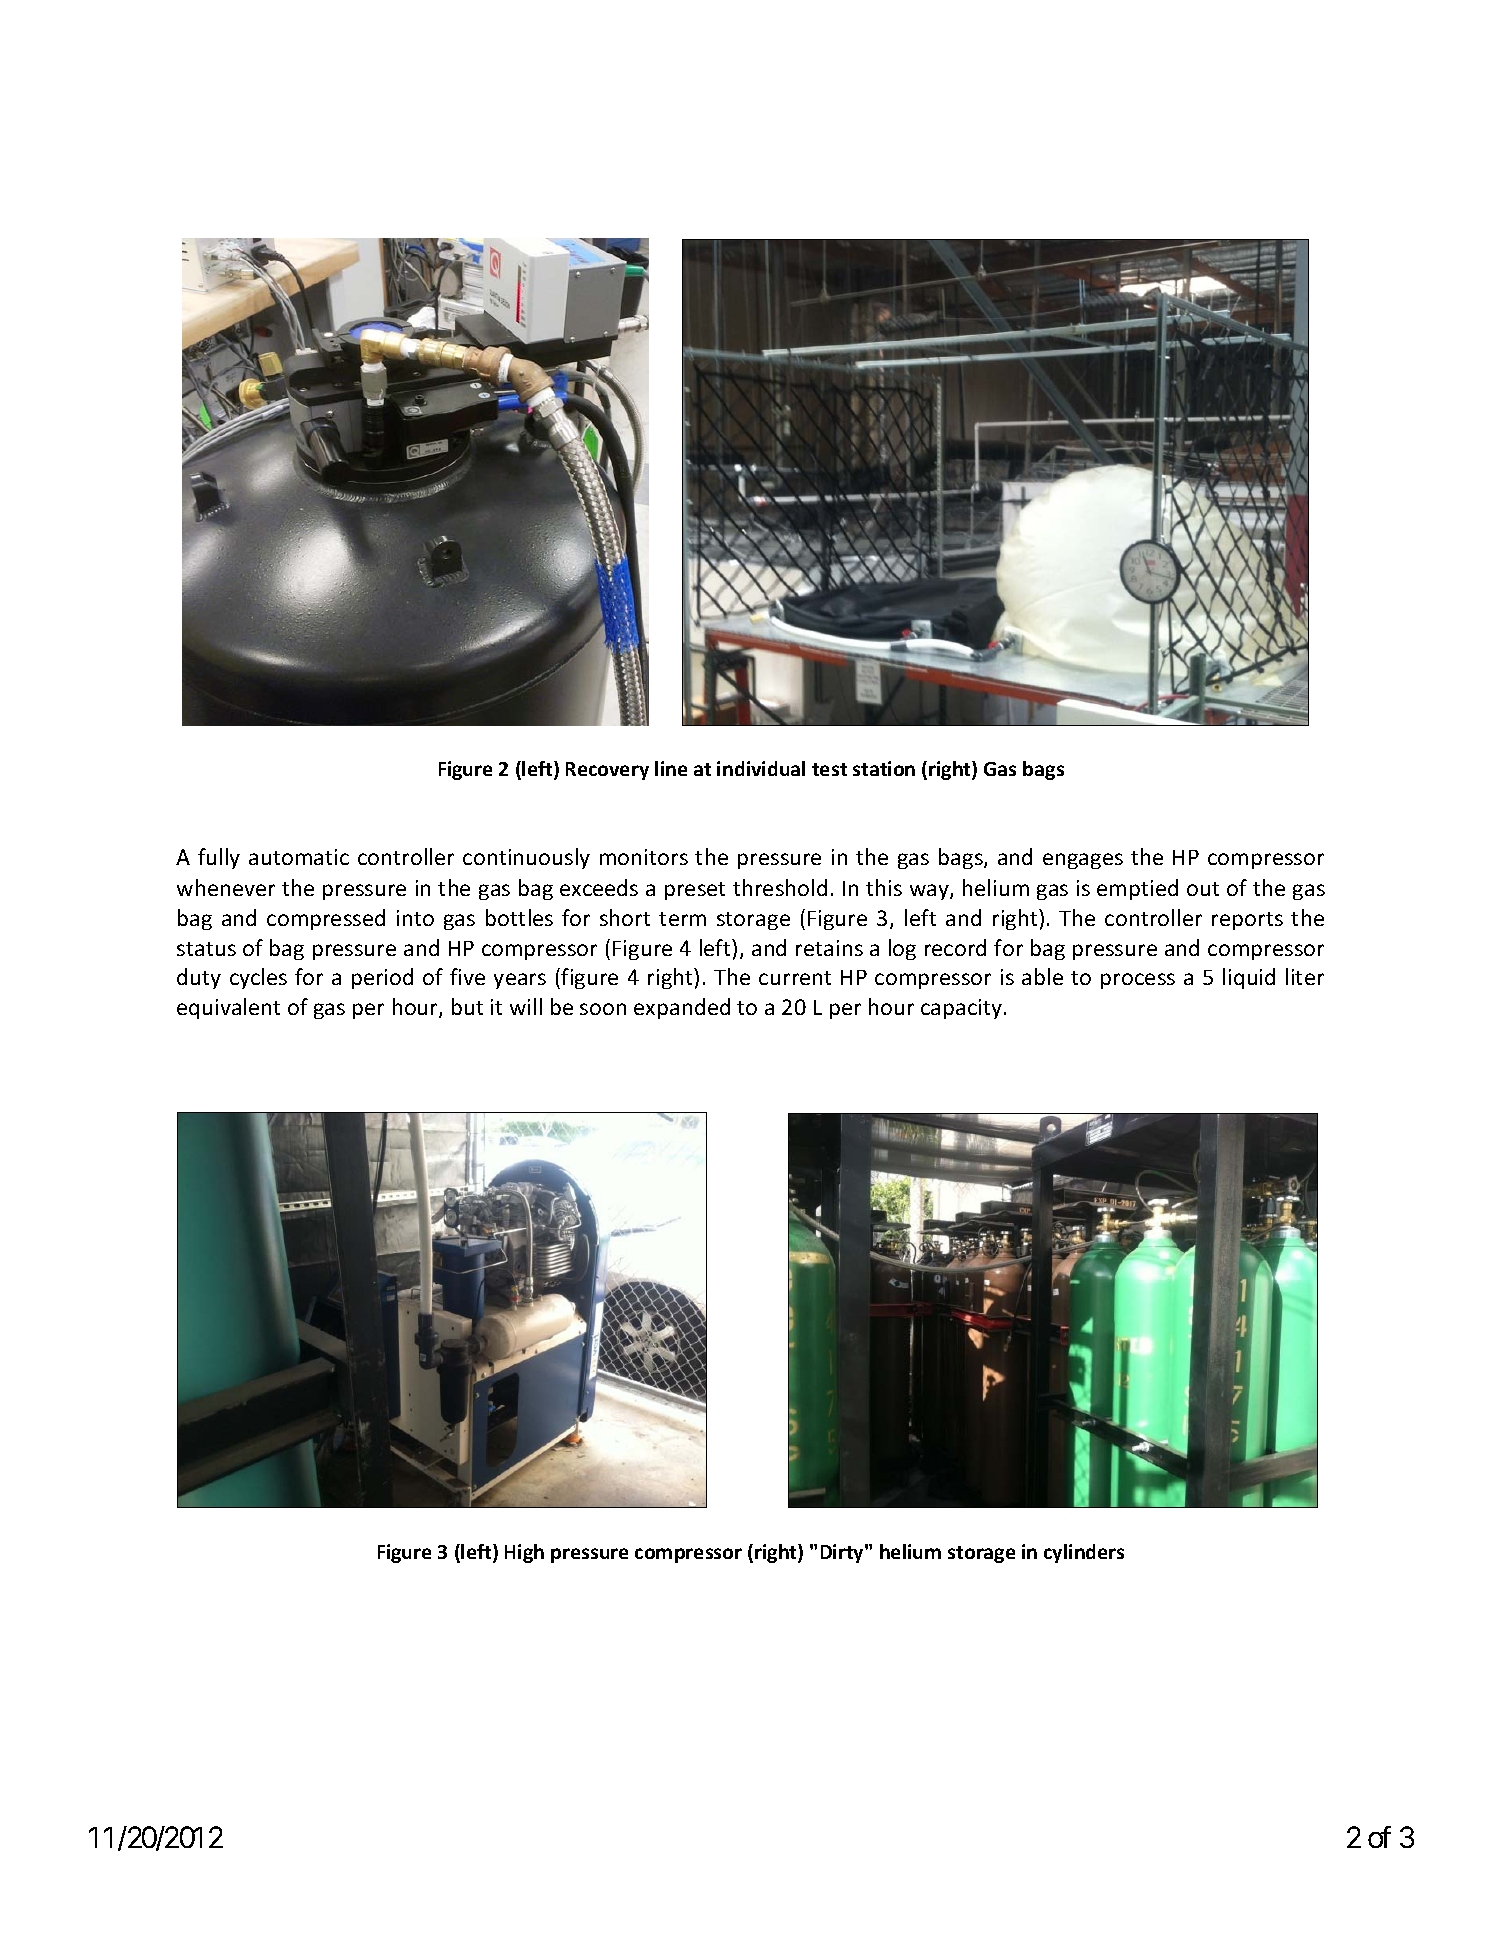 The height and width of the document is (1944, 1502). I want to click on automatic, so click(299, 857).
